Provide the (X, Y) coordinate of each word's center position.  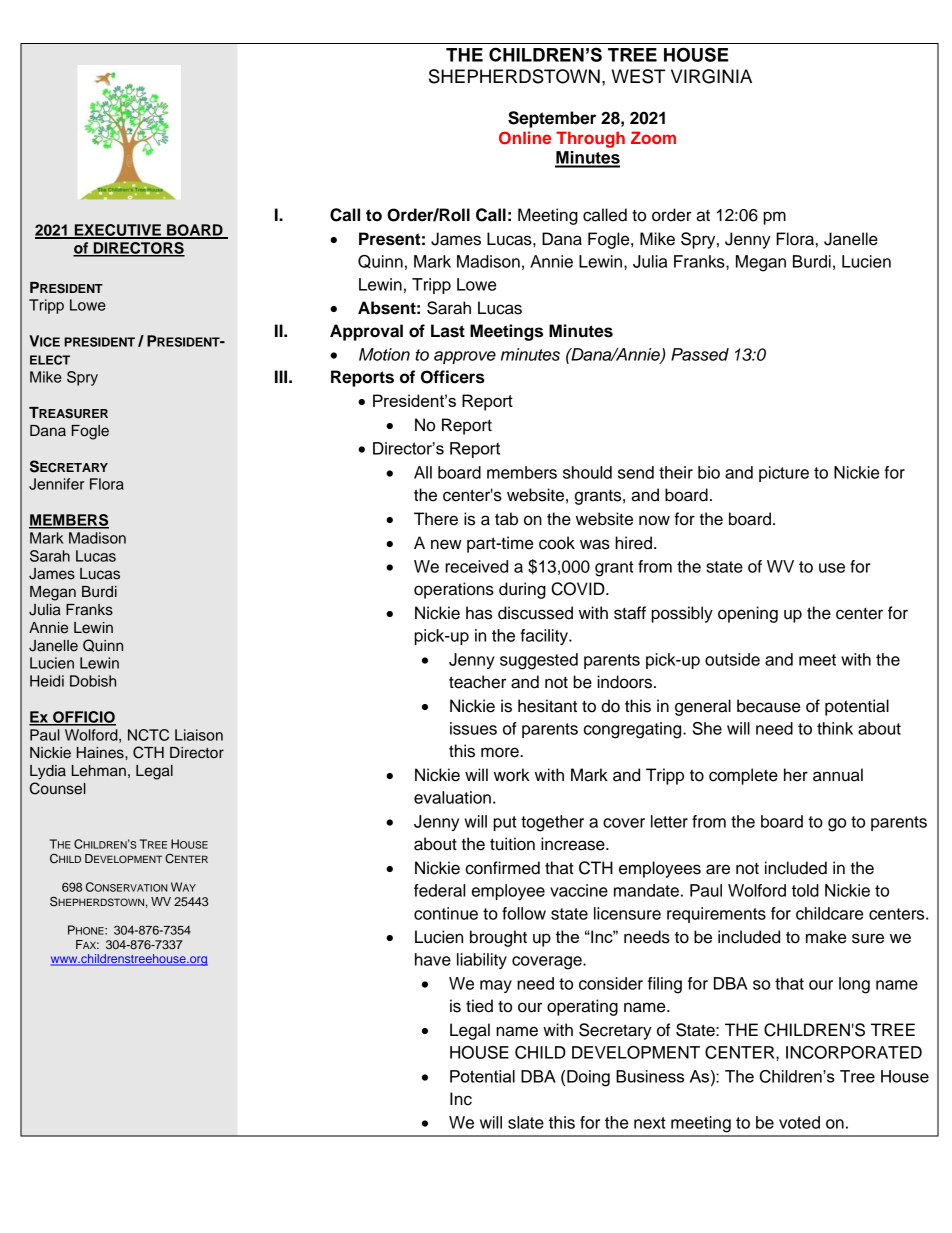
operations (454, 590)
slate (526, 1122)
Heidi (47, 681)
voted (799, 1122)
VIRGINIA (711, 76)
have (433, 959)
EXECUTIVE (118, 231)
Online (525, 138)
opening (748, 614)
